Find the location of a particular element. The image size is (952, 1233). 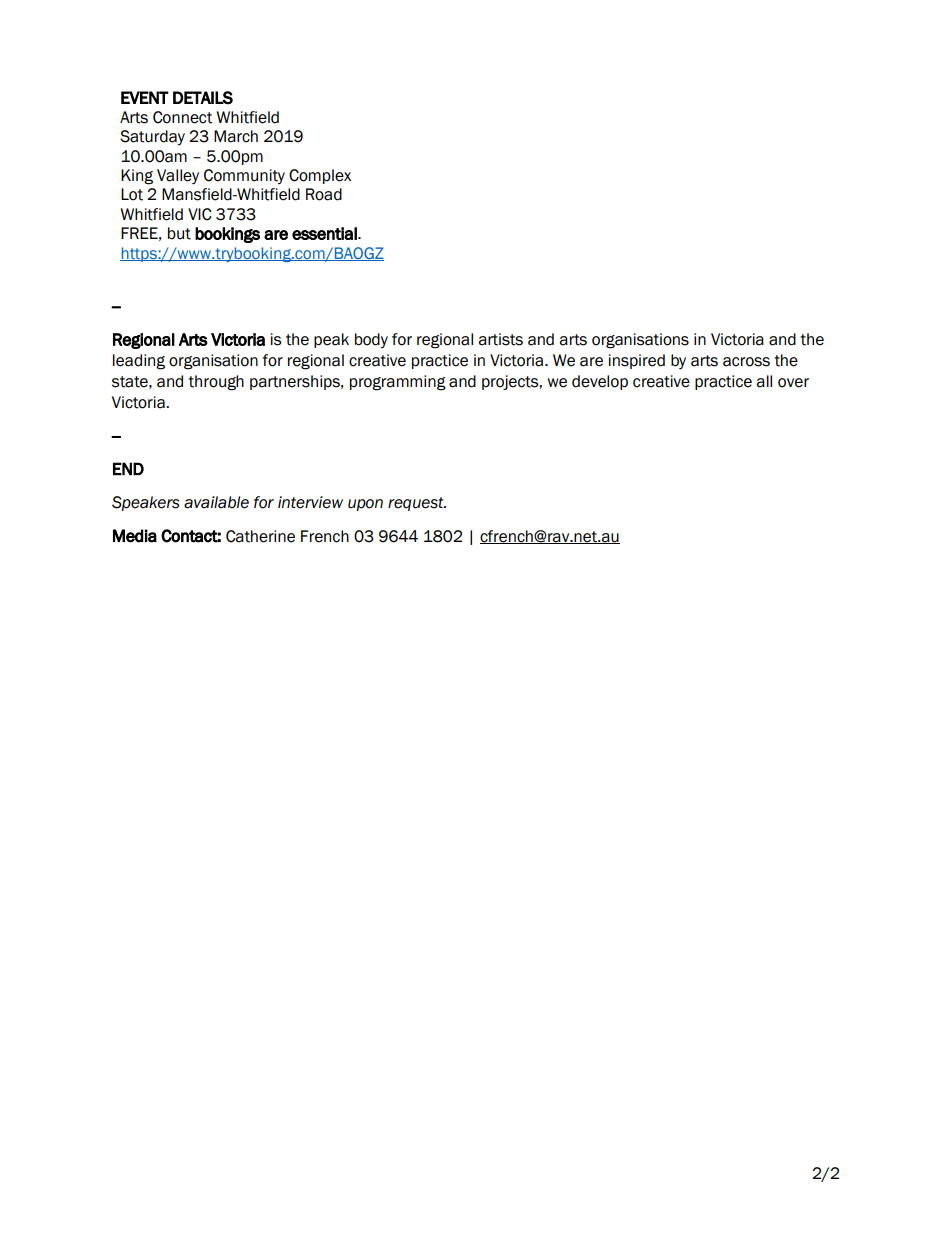

across is located at coordinates (746, 362).
